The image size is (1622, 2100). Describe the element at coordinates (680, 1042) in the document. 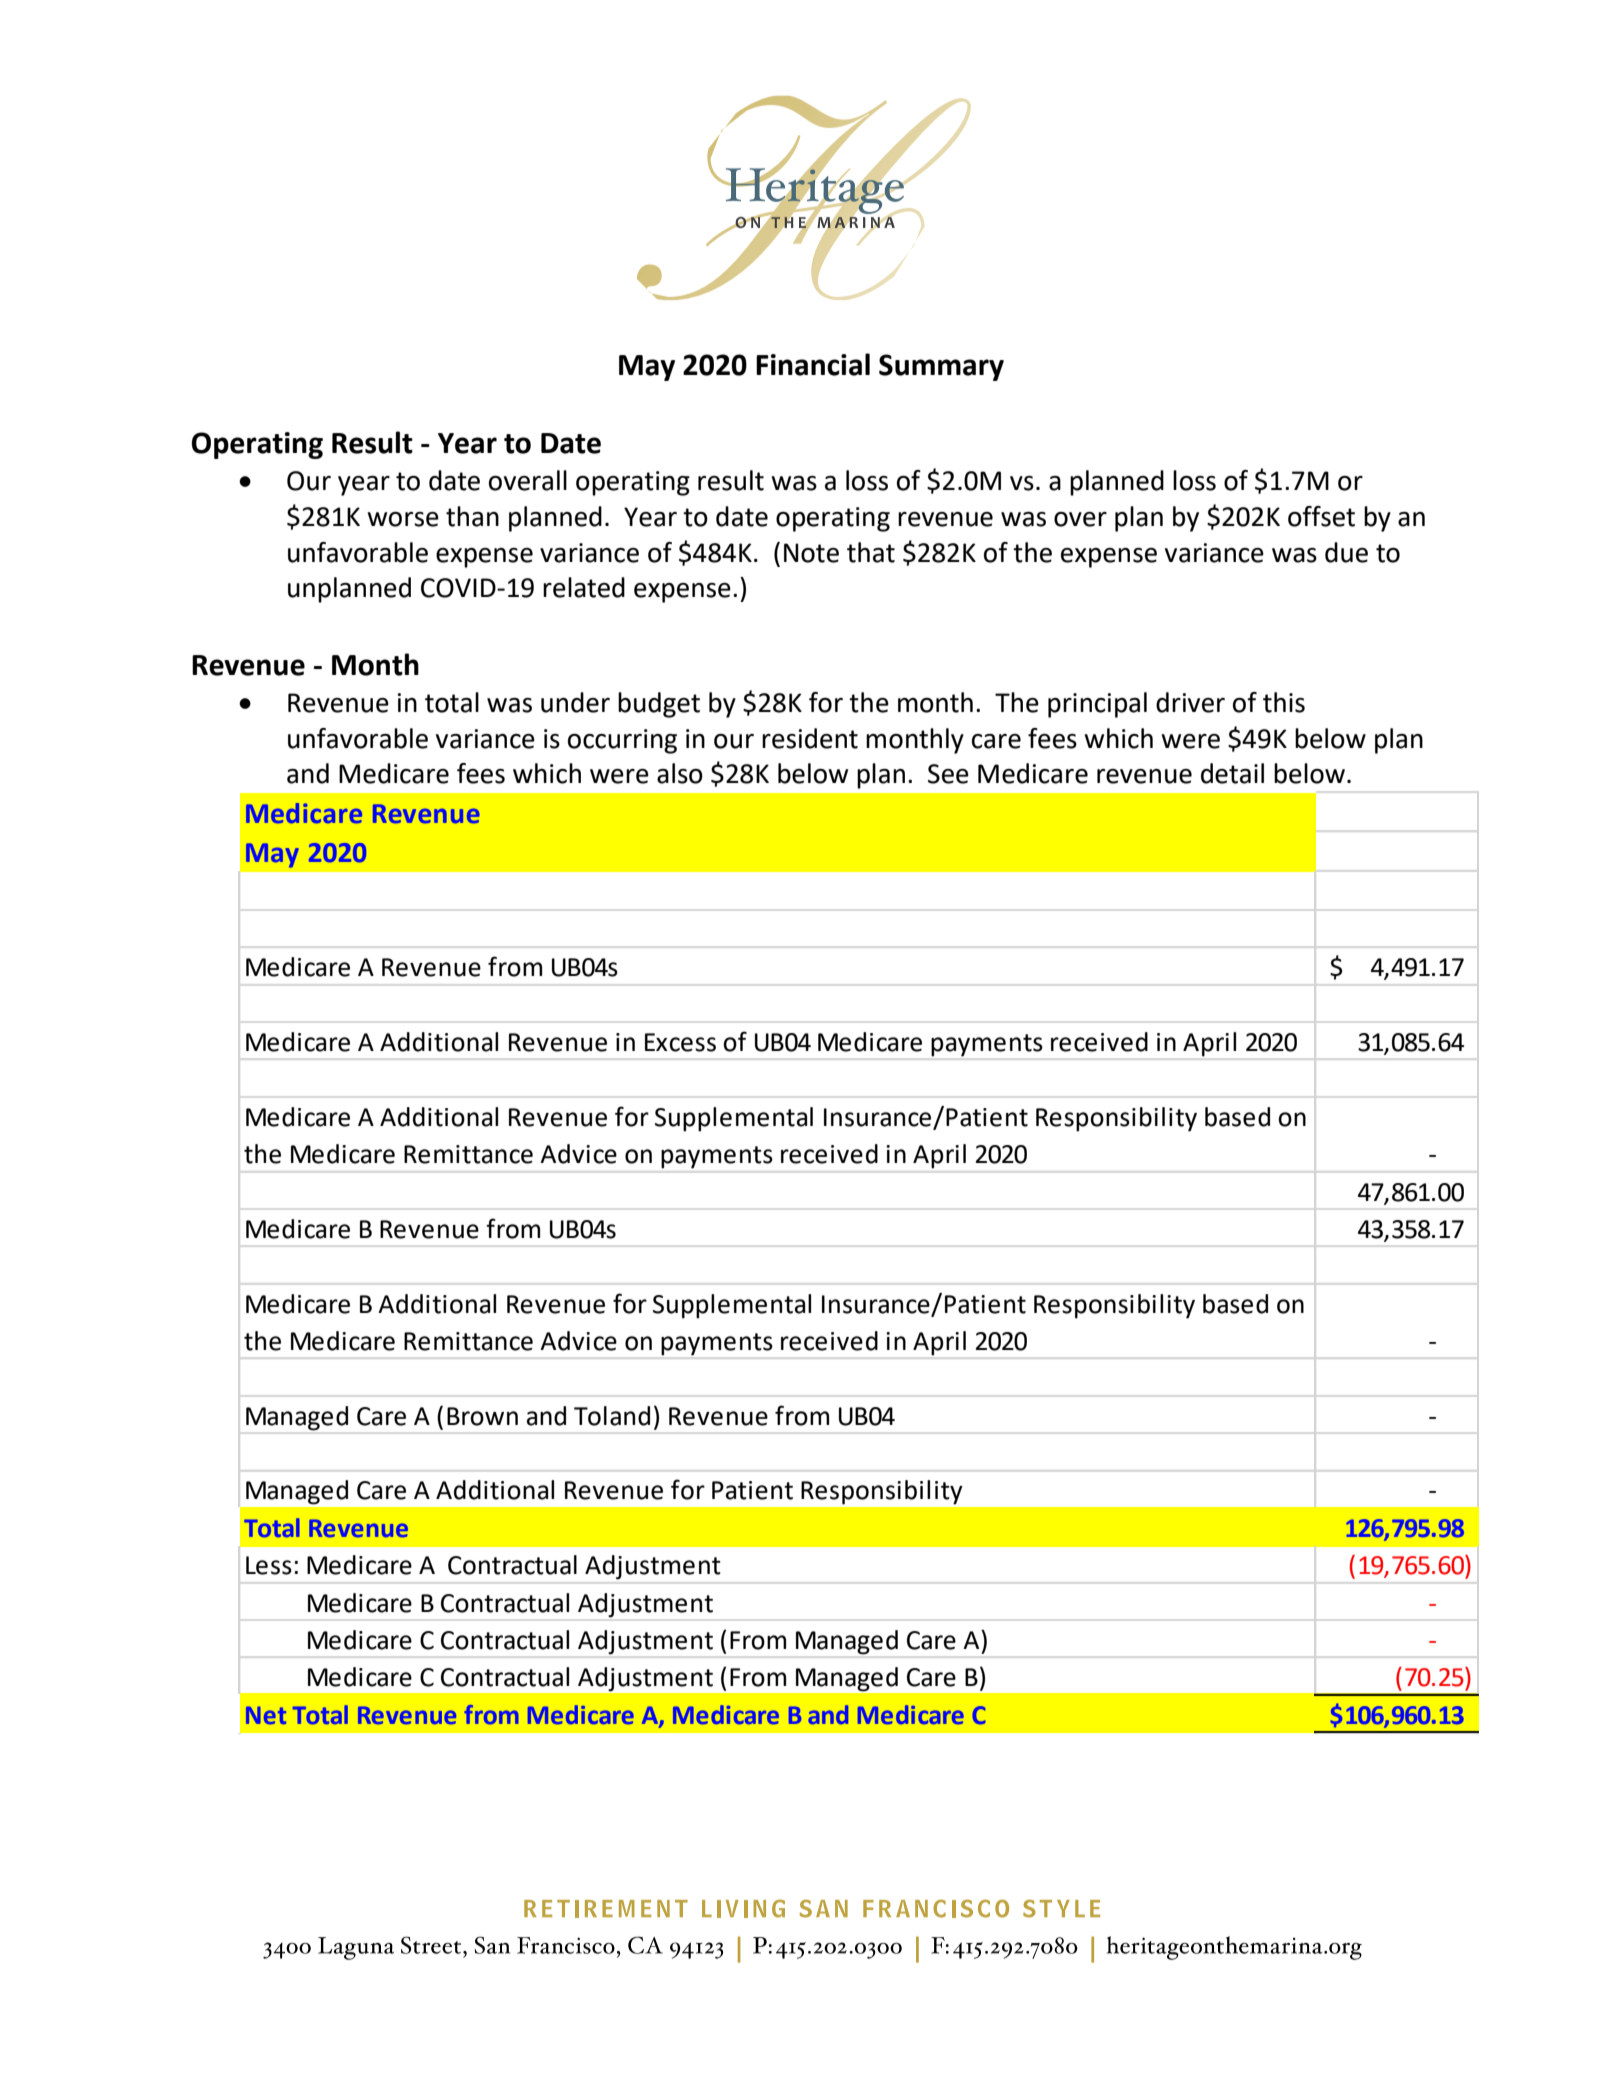

I see `Excess` at that location.
